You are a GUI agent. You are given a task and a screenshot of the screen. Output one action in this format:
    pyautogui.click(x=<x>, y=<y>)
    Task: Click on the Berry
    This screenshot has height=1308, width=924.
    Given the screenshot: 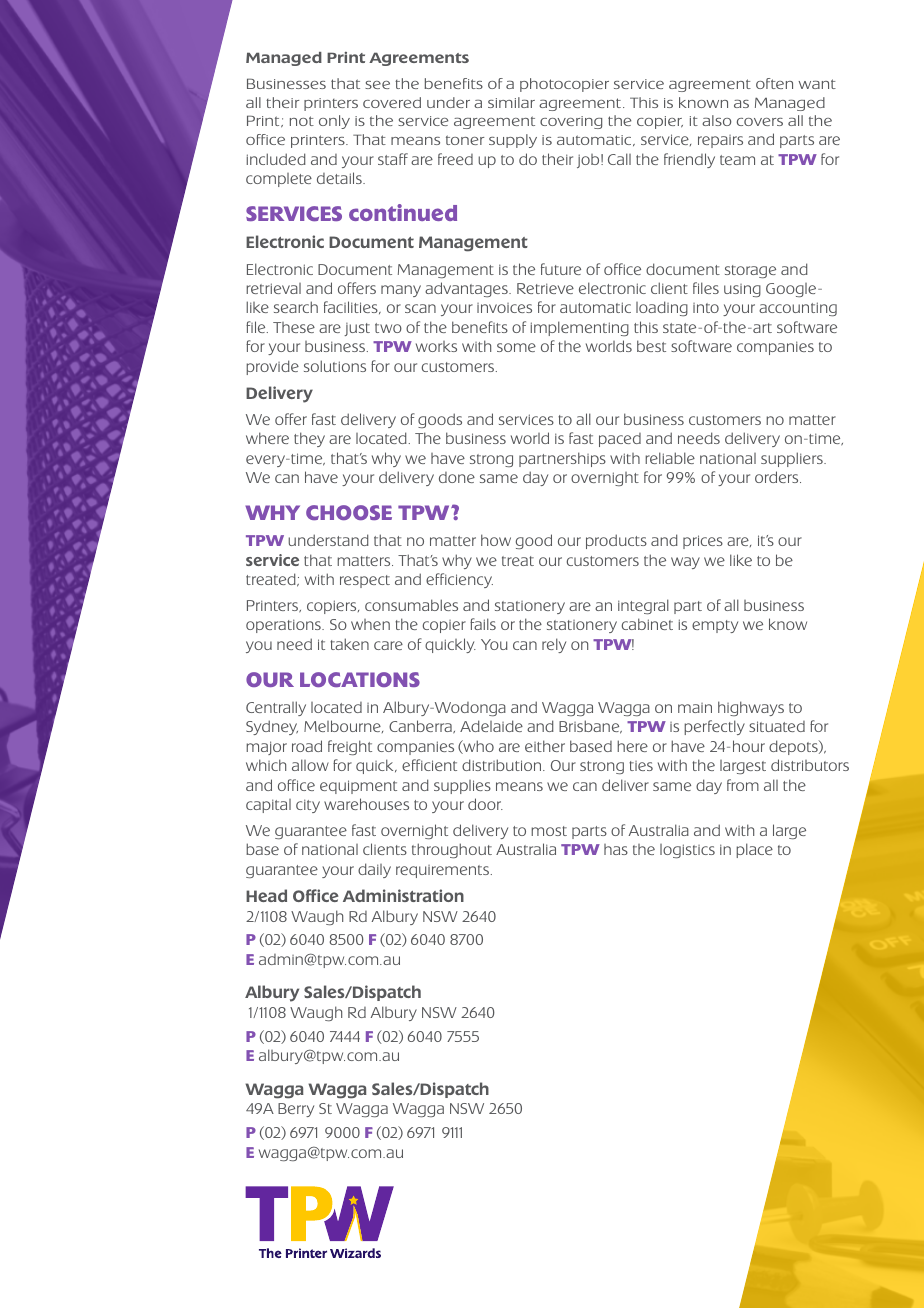 What is the action you would take?
    pyautogui.click(x=296, y=1110)
